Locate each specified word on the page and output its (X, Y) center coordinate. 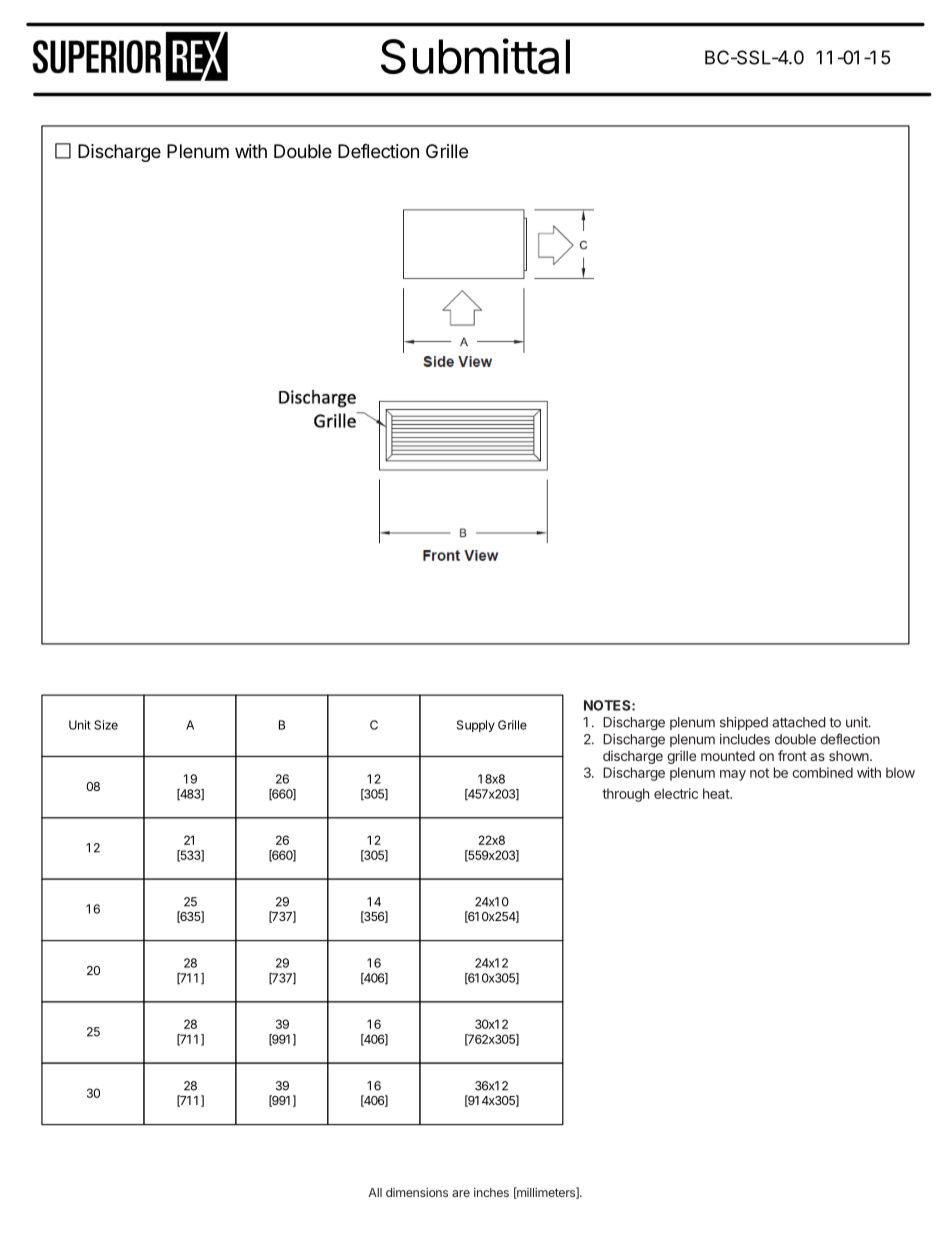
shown (850, 756)
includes (745, 739)
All (375, 1192)
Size (106, 725)
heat (717, 793)
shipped (744, 723)
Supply (476, 726)
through (625, 795)
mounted (728, 756)
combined (822, 772)
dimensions (417, 1192)
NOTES (608, 705)
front (792, 755)
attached (799, 722)
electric (676, 793)
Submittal (475, 56)
